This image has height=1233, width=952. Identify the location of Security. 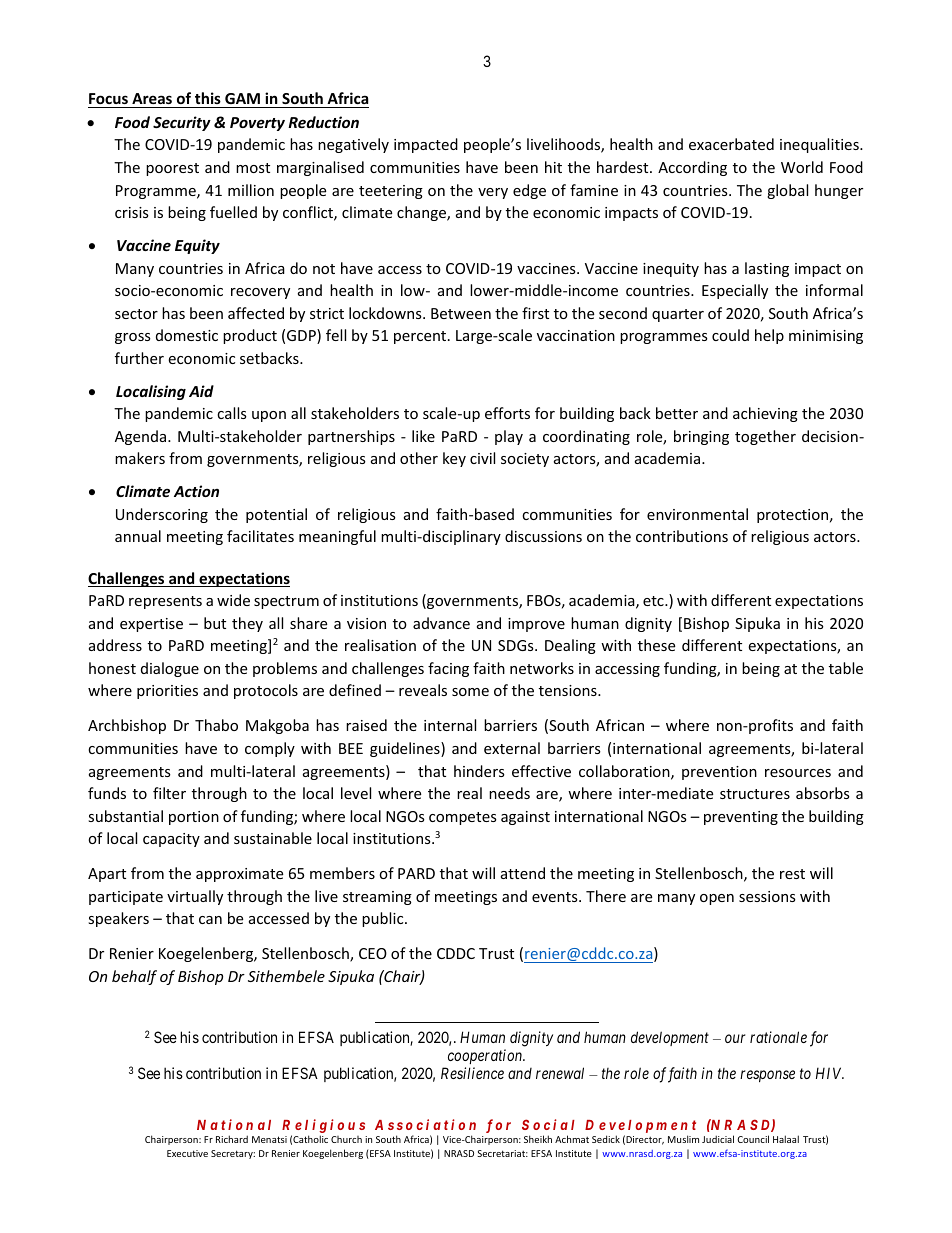
(182, 123).
